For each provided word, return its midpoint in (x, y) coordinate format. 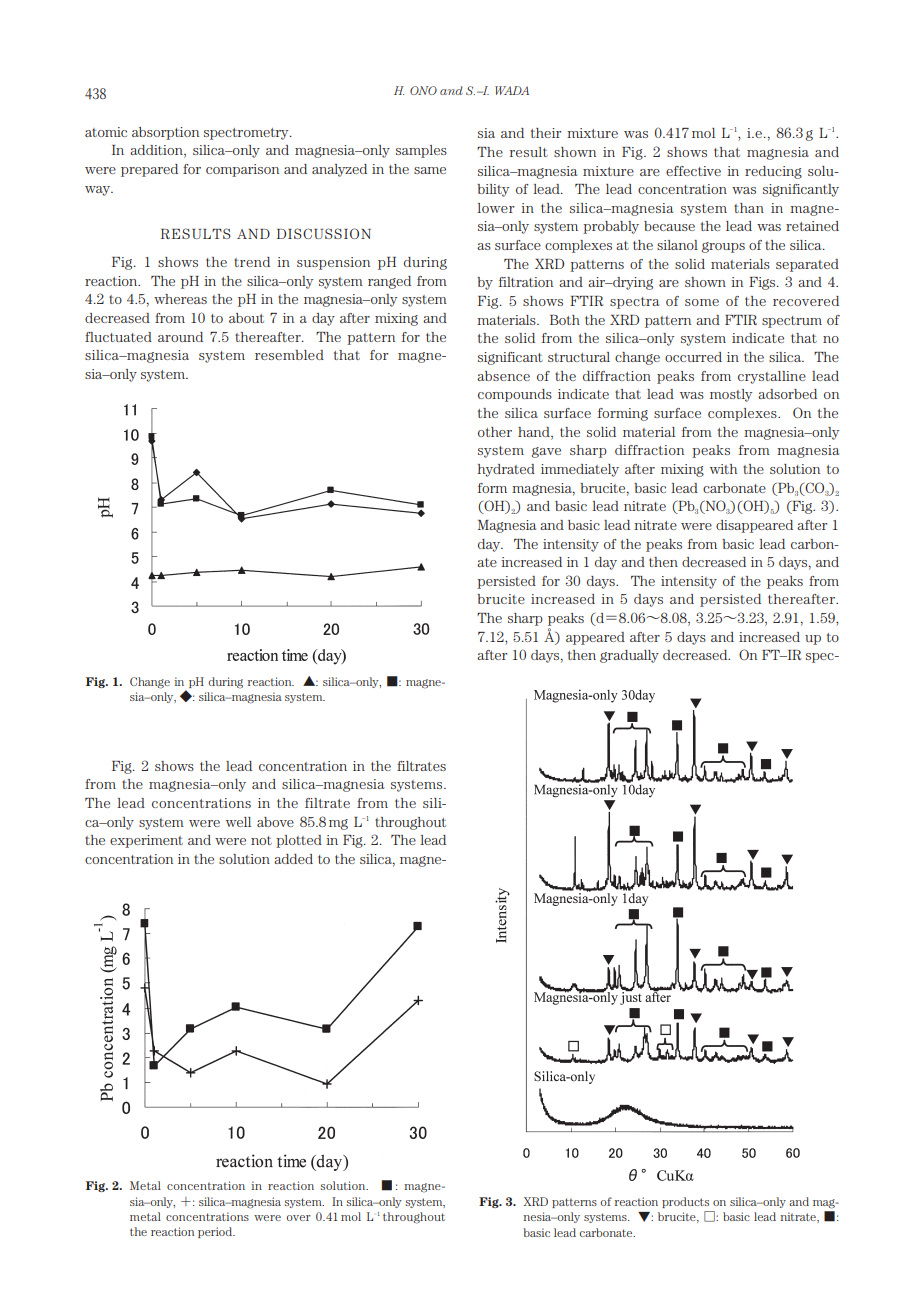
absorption (165, 133)
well (238, 822)
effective (693, 171)
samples (421, 151)
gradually (629, 656)
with (723, 469)
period (216, 1232)
